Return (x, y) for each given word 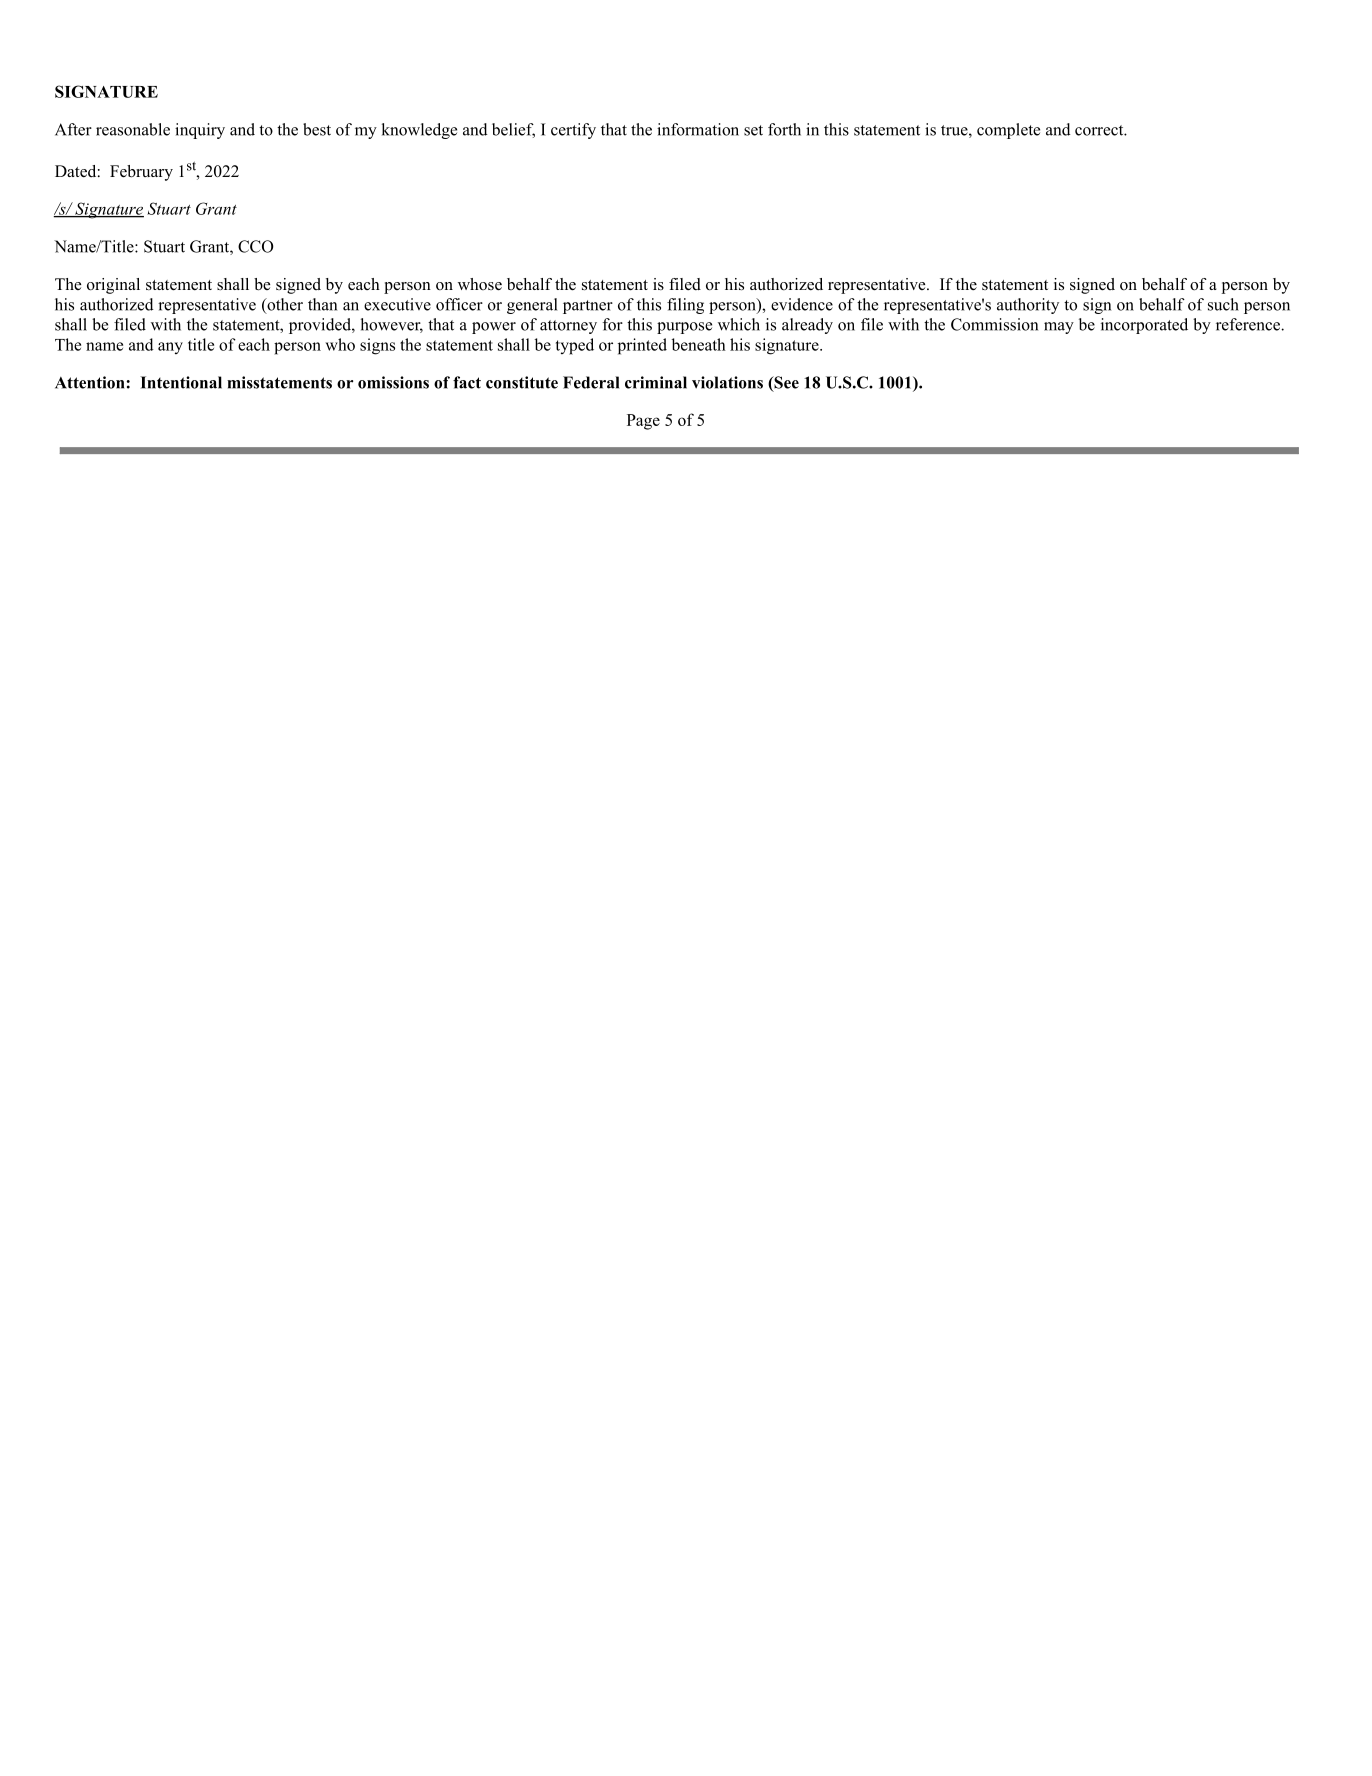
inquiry (200, 131)
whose (480, 284)
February (141, 173)
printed (642, 346)
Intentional (181, 382)
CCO (256, 246)
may (1059, 328)
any (170, 348)
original (113, 286)
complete (1008, 131)
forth (784, 129)
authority (1028, 306)
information (698, 129)
